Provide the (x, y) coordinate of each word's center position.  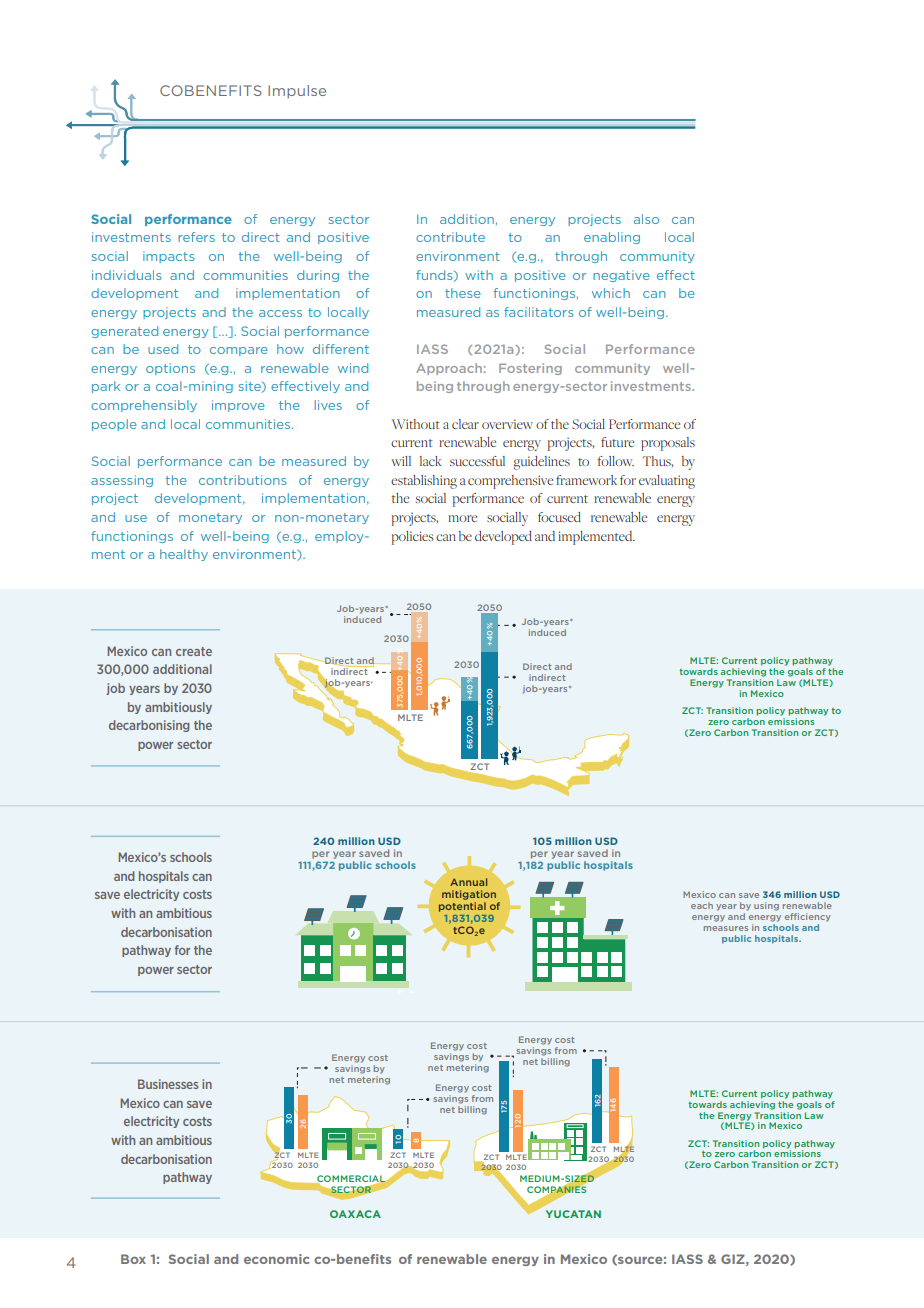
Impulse (297, 91)
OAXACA (355, 1214)
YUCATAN (573, 1214)
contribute (450, 237)
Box (133, 1259)
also (646, 219)
